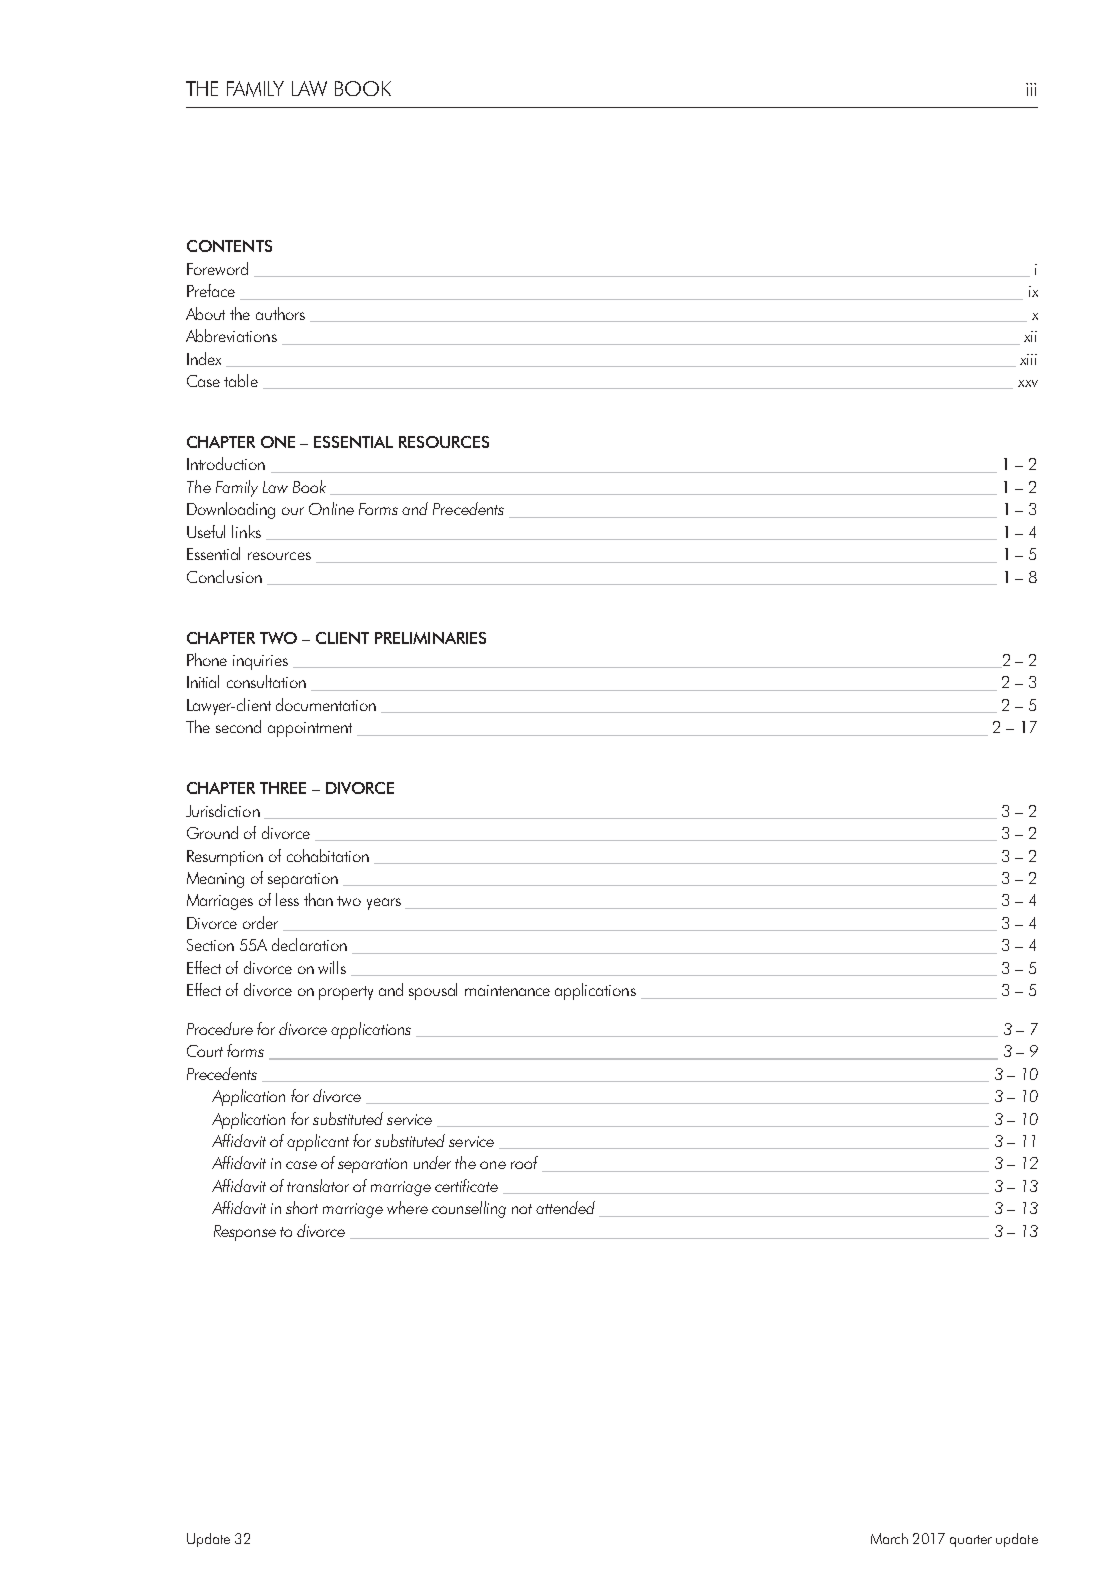  Describe the element at coordinates (433, 991) in the screenshot. I see `spousal` at that location.
